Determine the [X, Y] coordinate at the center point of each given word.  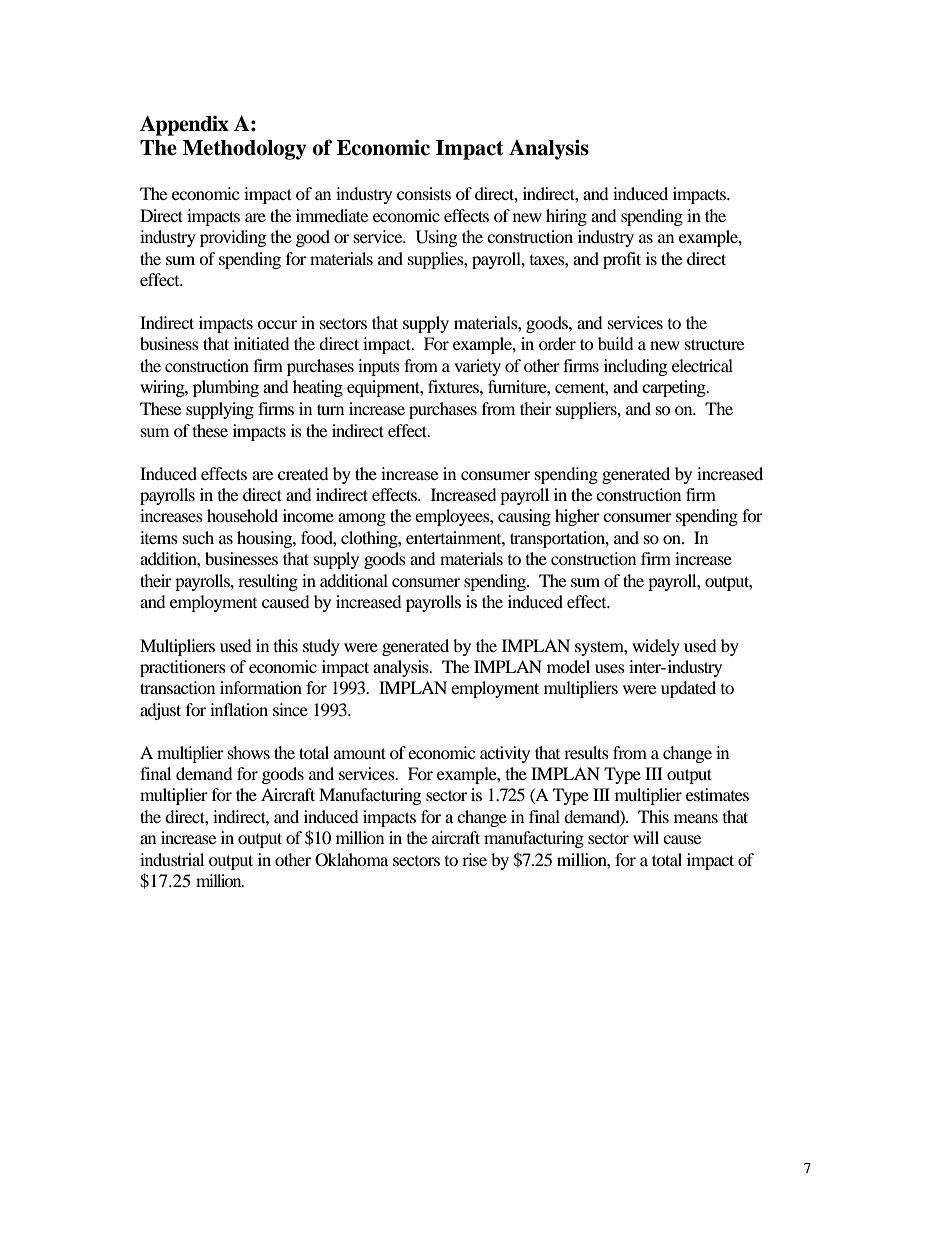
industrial [172, 859]
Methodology [245, 150]
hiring [566, 217]
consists [424, 193]
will [646, 837]
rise [474, 859]
